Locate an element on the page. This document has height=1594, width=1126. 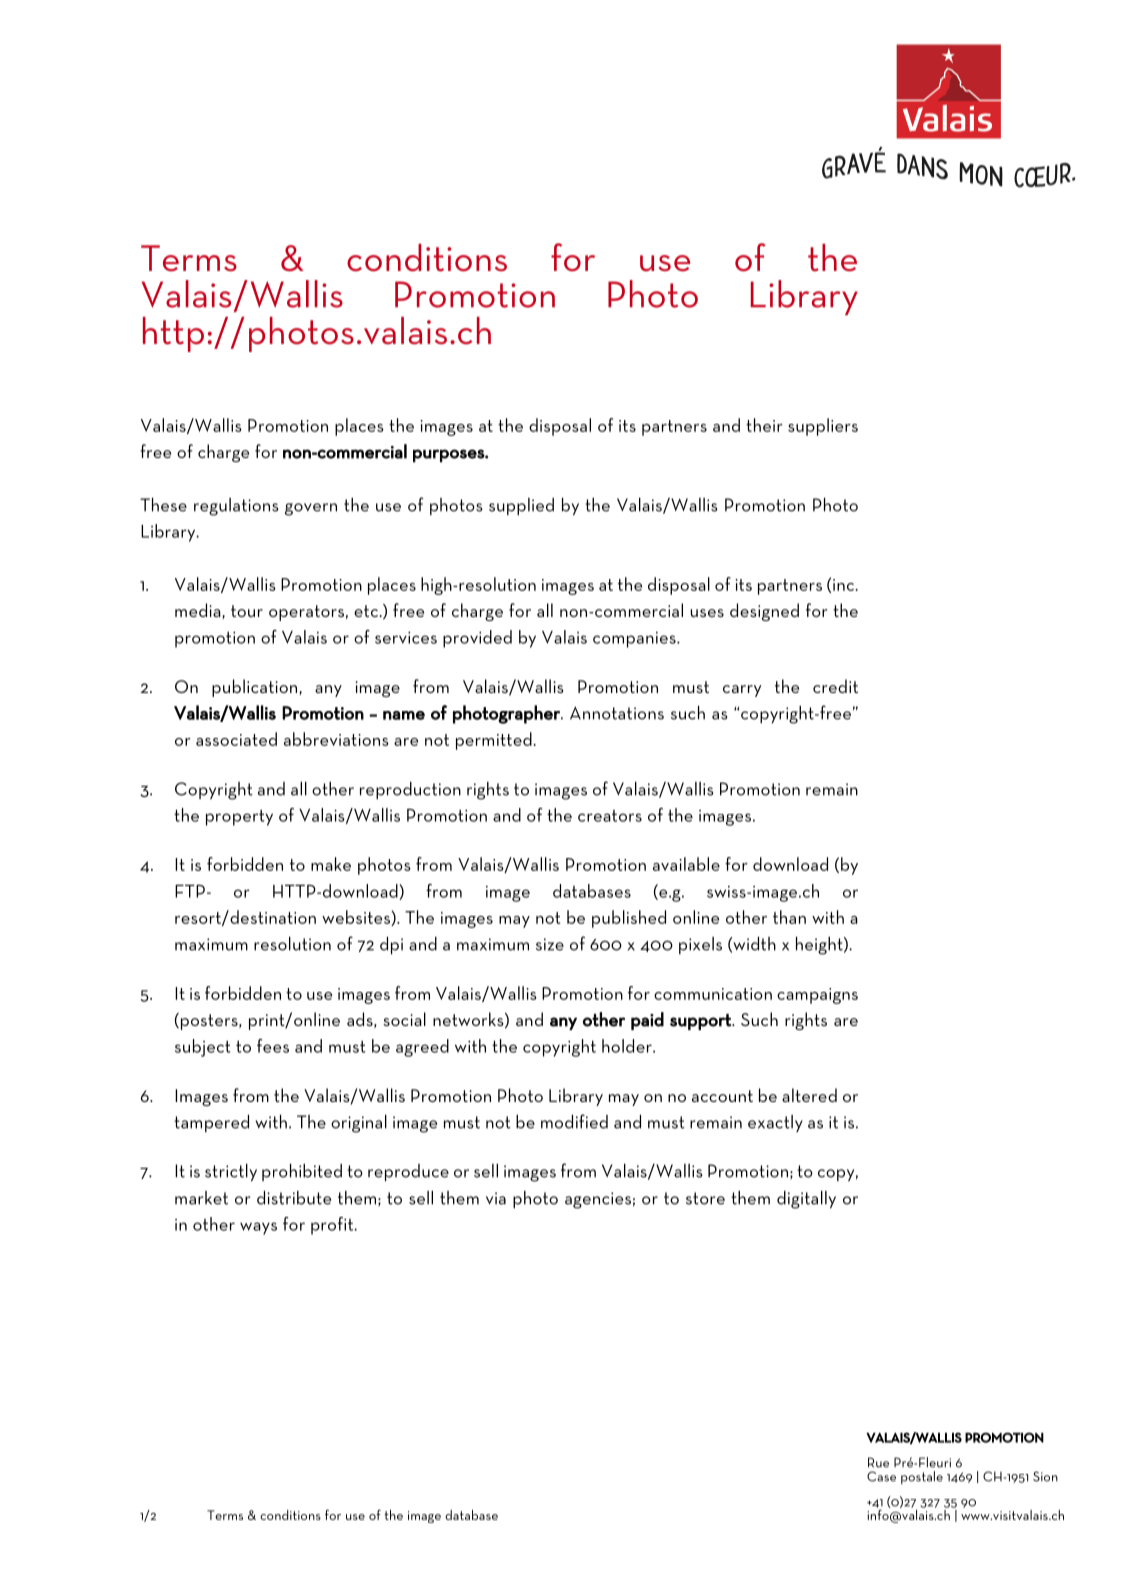
altered is located at coordinates (809, 1095).
